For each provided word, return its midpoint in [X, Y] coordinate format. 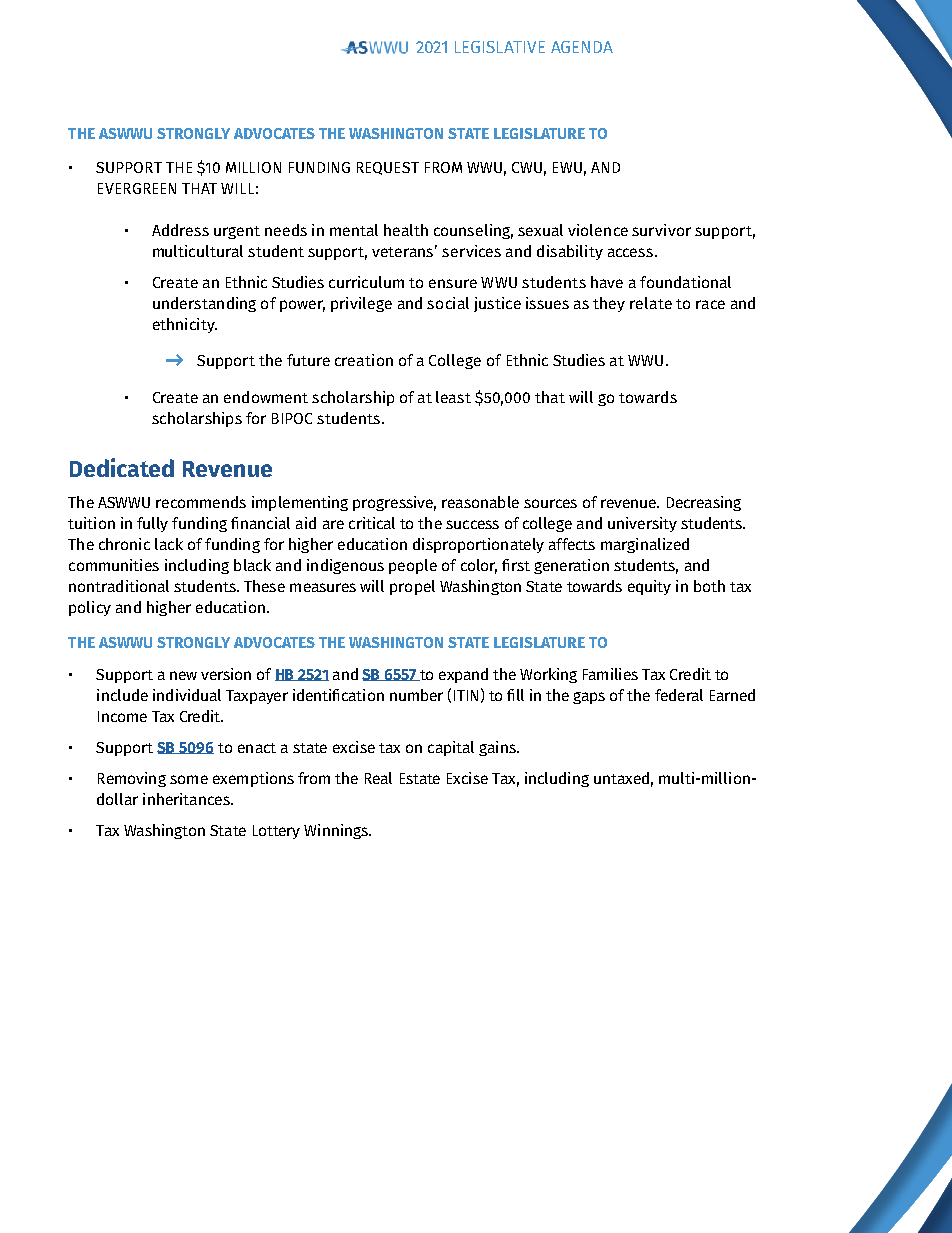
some [189, 779]
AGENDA [582, 47]
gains [498, 748]
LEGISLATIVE [500, 47]
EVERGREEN [137, 188]
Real [378, 778]
